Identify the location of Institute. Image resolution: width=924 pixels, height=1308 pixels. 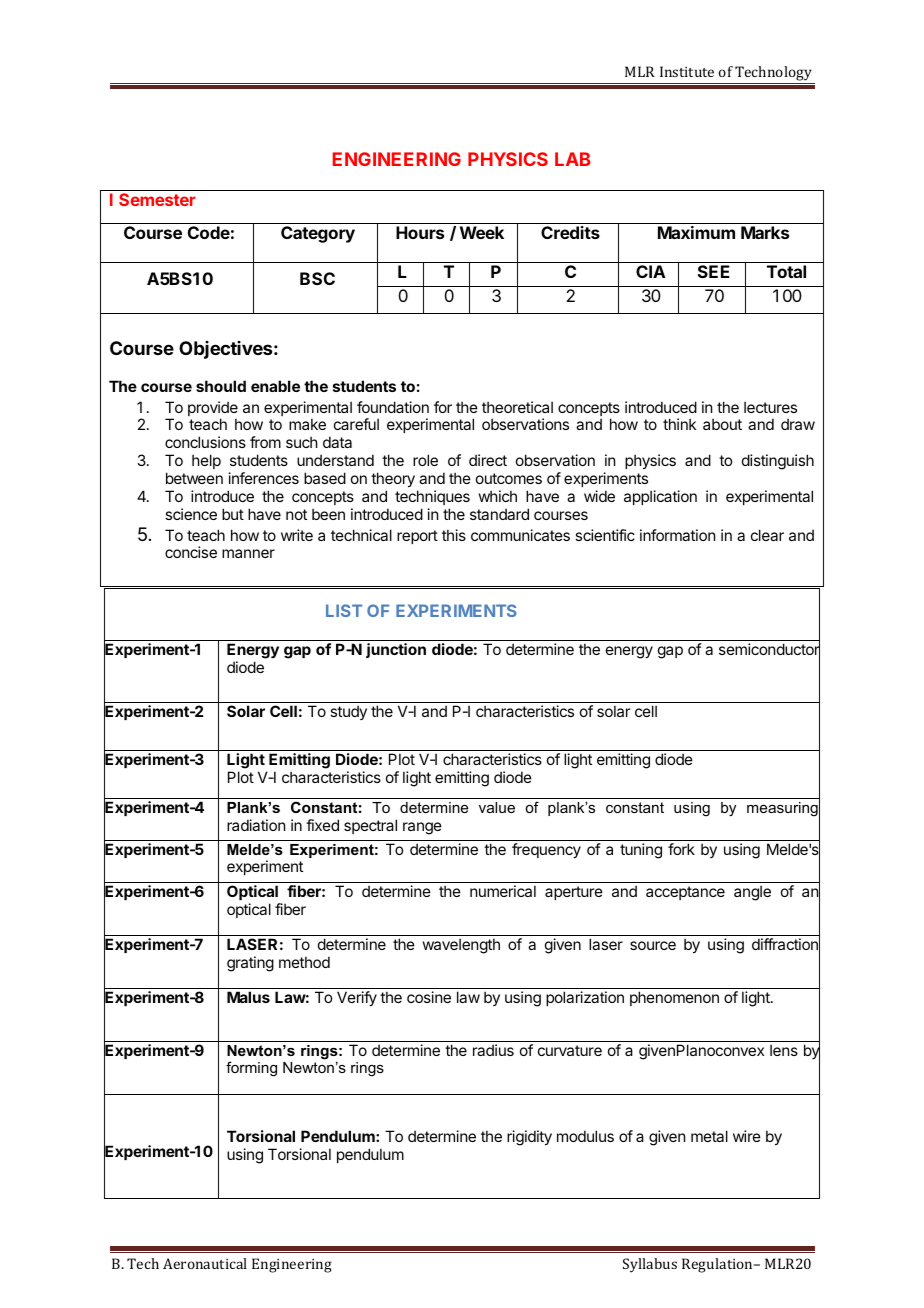
(687, 71).
